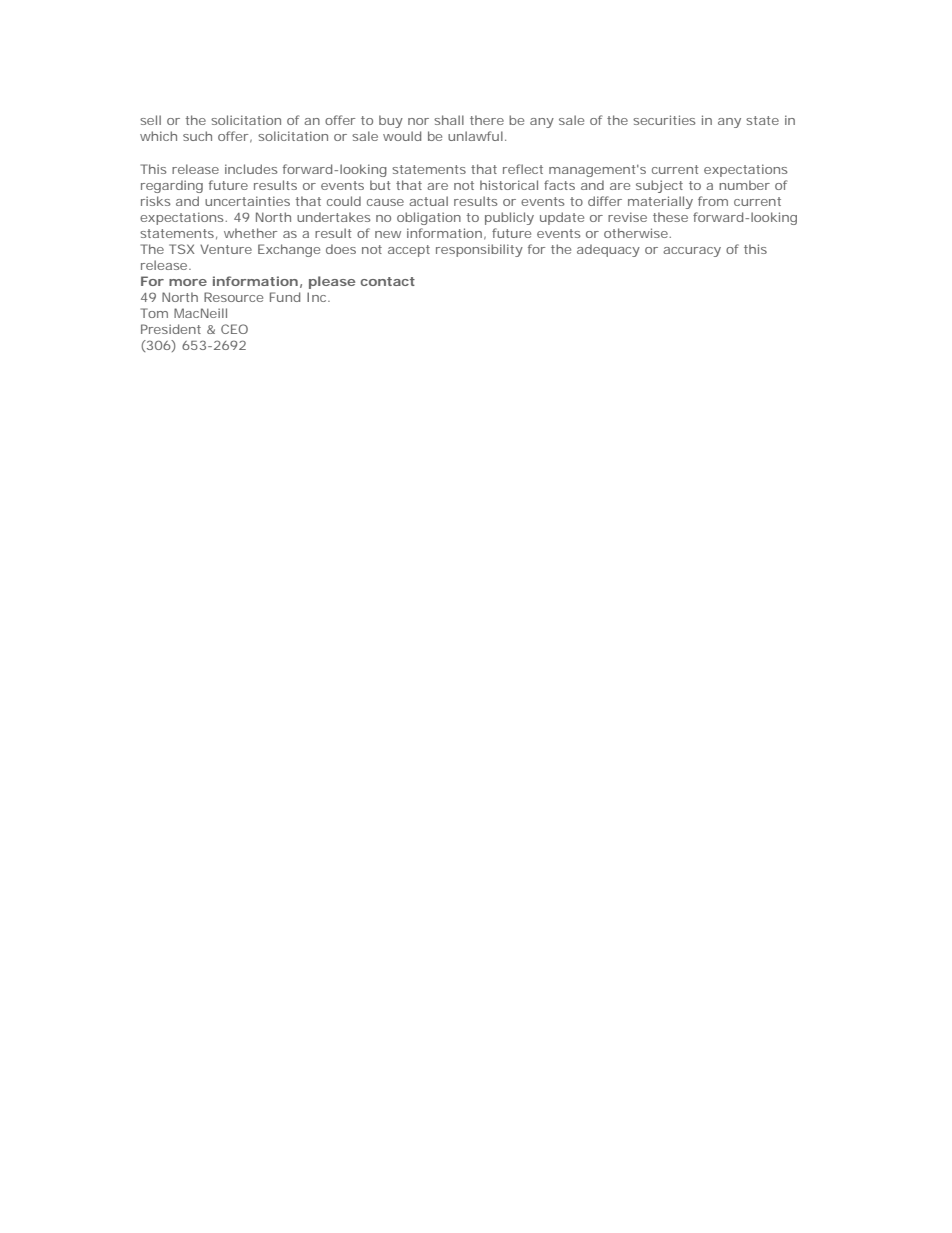  I want to click on Fund, so click(285, 297).
